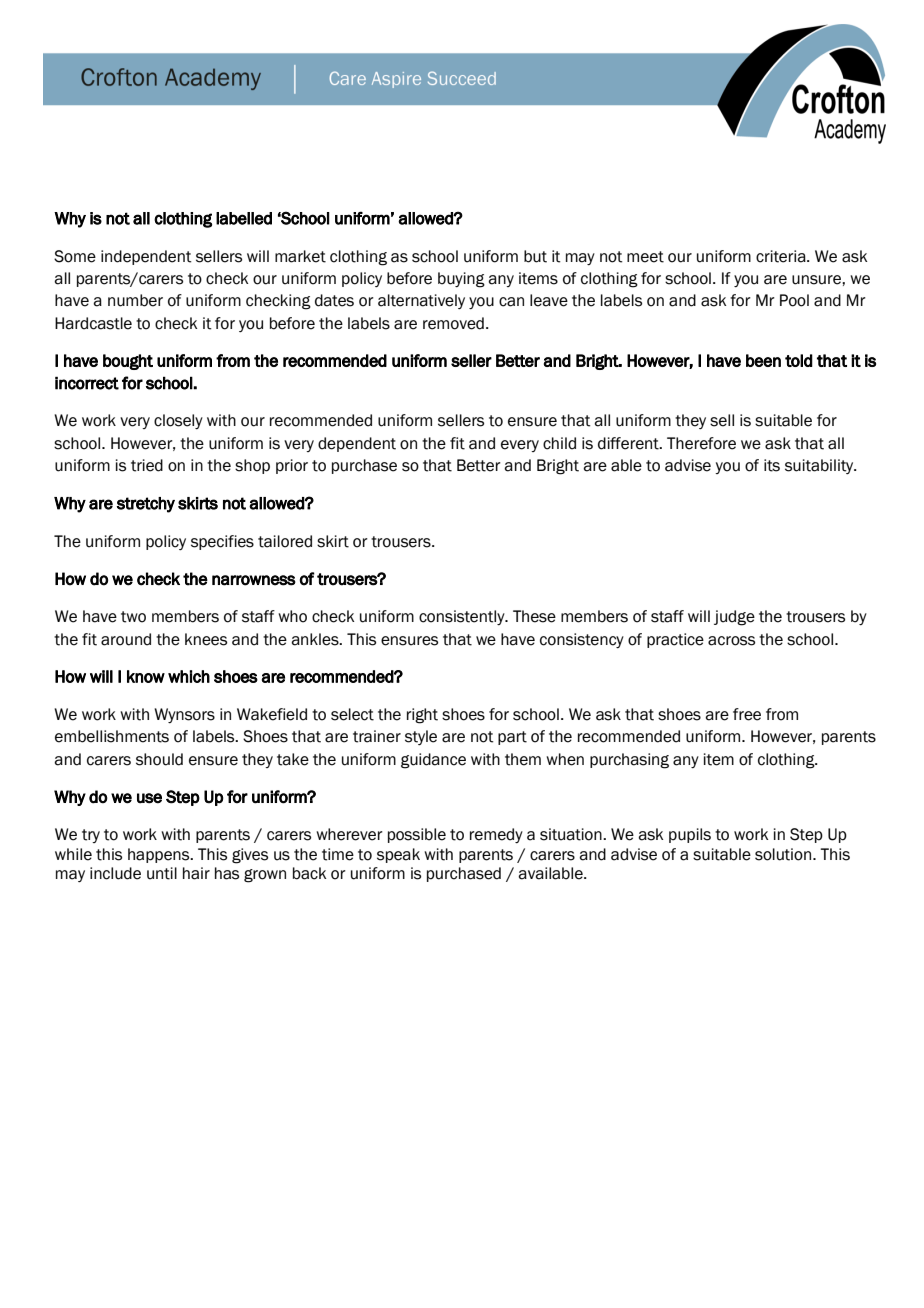  I want to click on specifies, so click(222, 542).
